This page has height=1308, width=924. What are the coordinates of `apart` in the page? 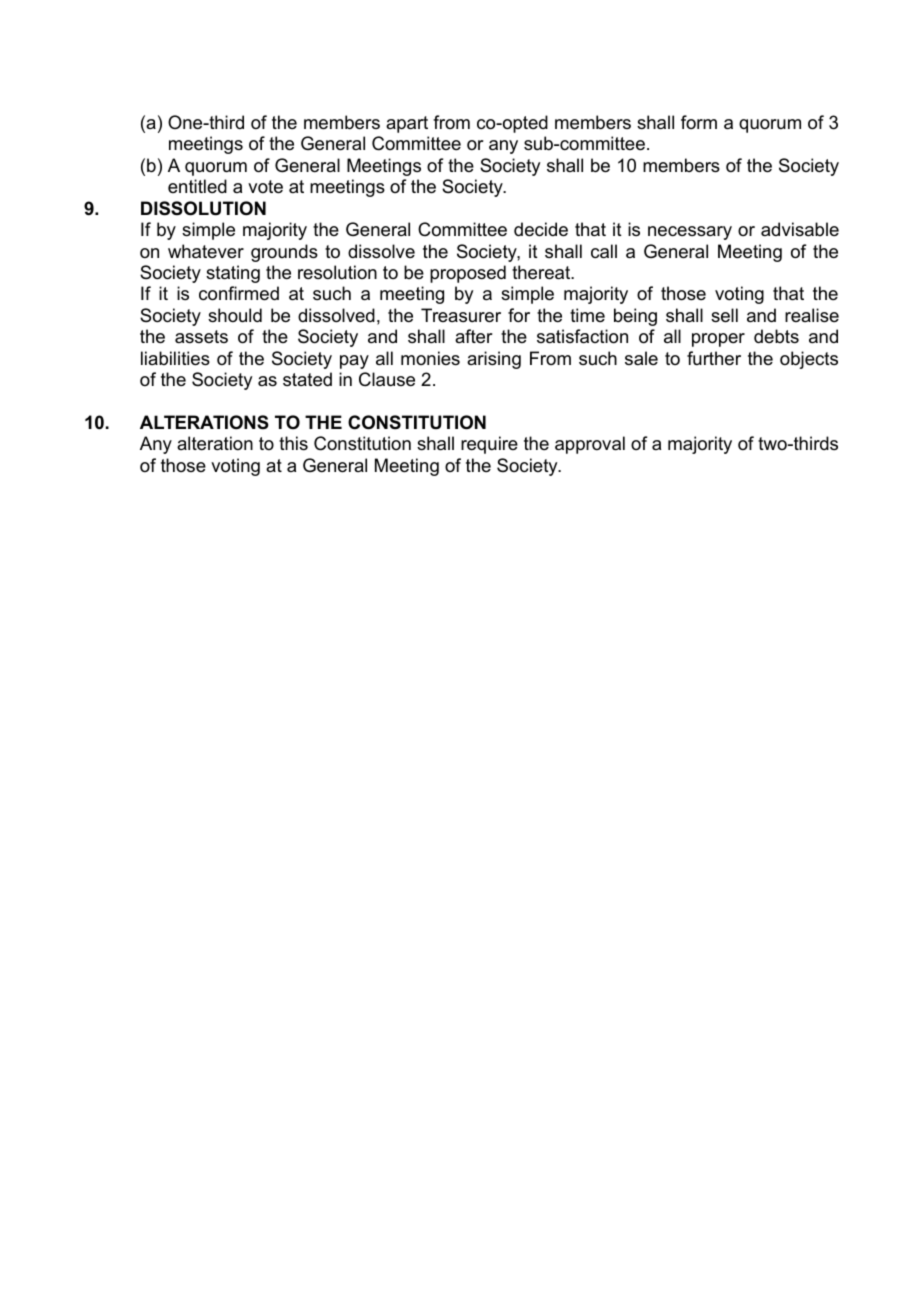 It's located at (407, 124).
